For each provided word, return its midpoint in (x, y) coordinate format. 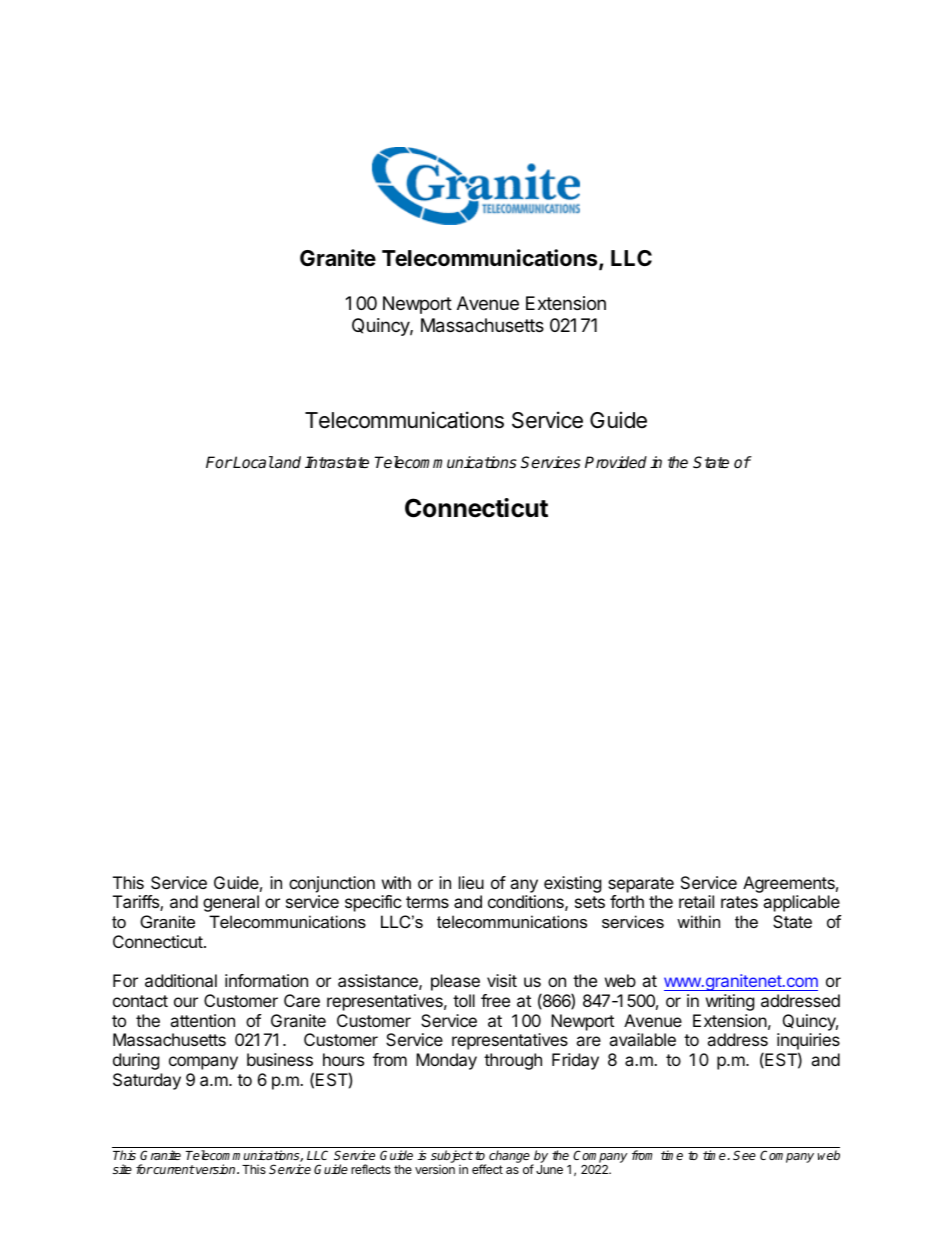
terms (427, 902)
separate (641, 885)
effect (487, 1169)
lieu (471, 882)
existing (573, 884)
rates (739, 902)
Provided (616, 462)
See (744, 1155)
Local (253, 462)
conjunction (332, 884)
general (231, 903)
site (122, 1169)
